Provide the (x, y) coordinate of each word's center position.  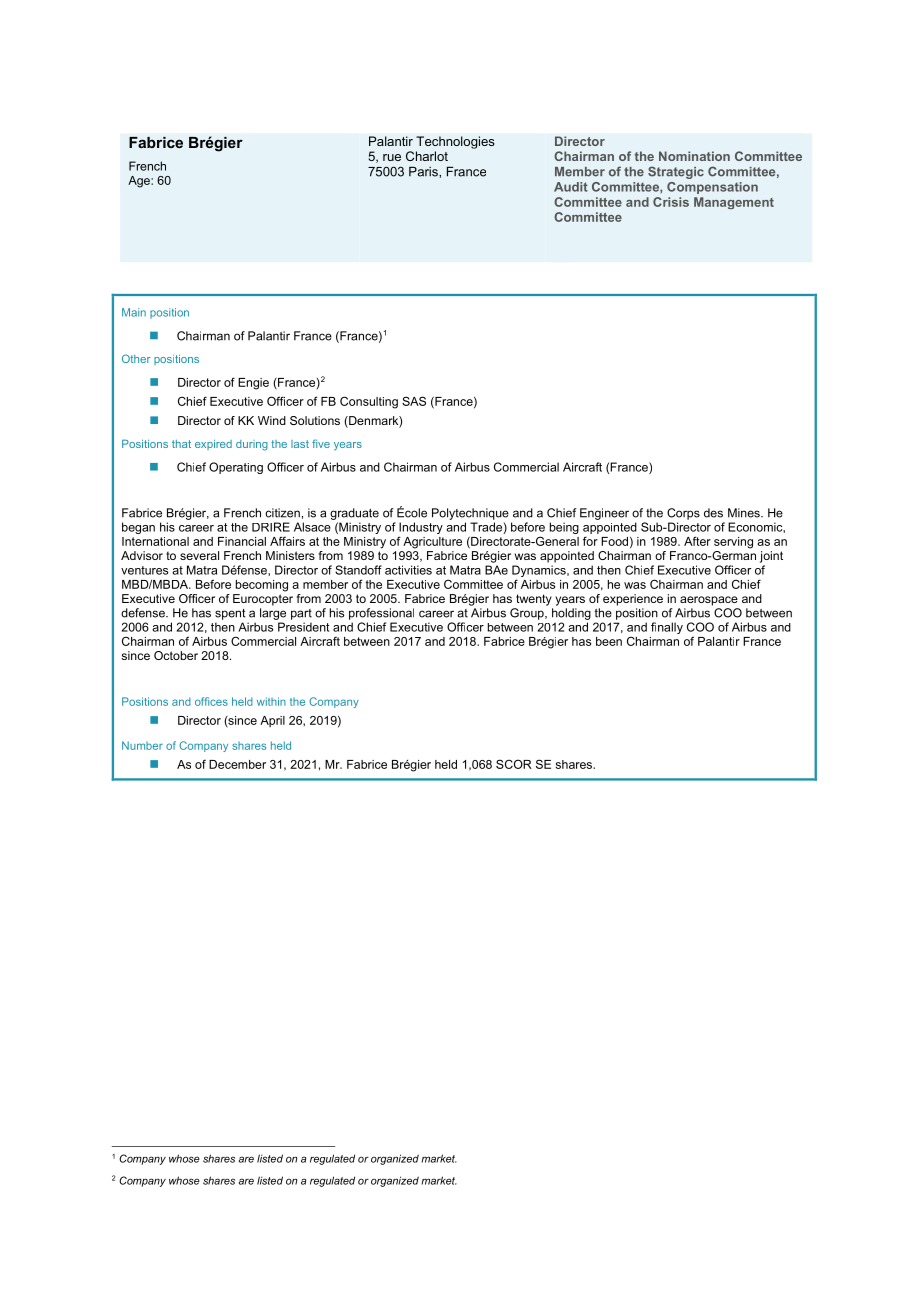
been (609, 641)
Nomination (694, 156)
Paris (424, 171)
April (272, 721)
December (237, 764)
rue (392, 157)
